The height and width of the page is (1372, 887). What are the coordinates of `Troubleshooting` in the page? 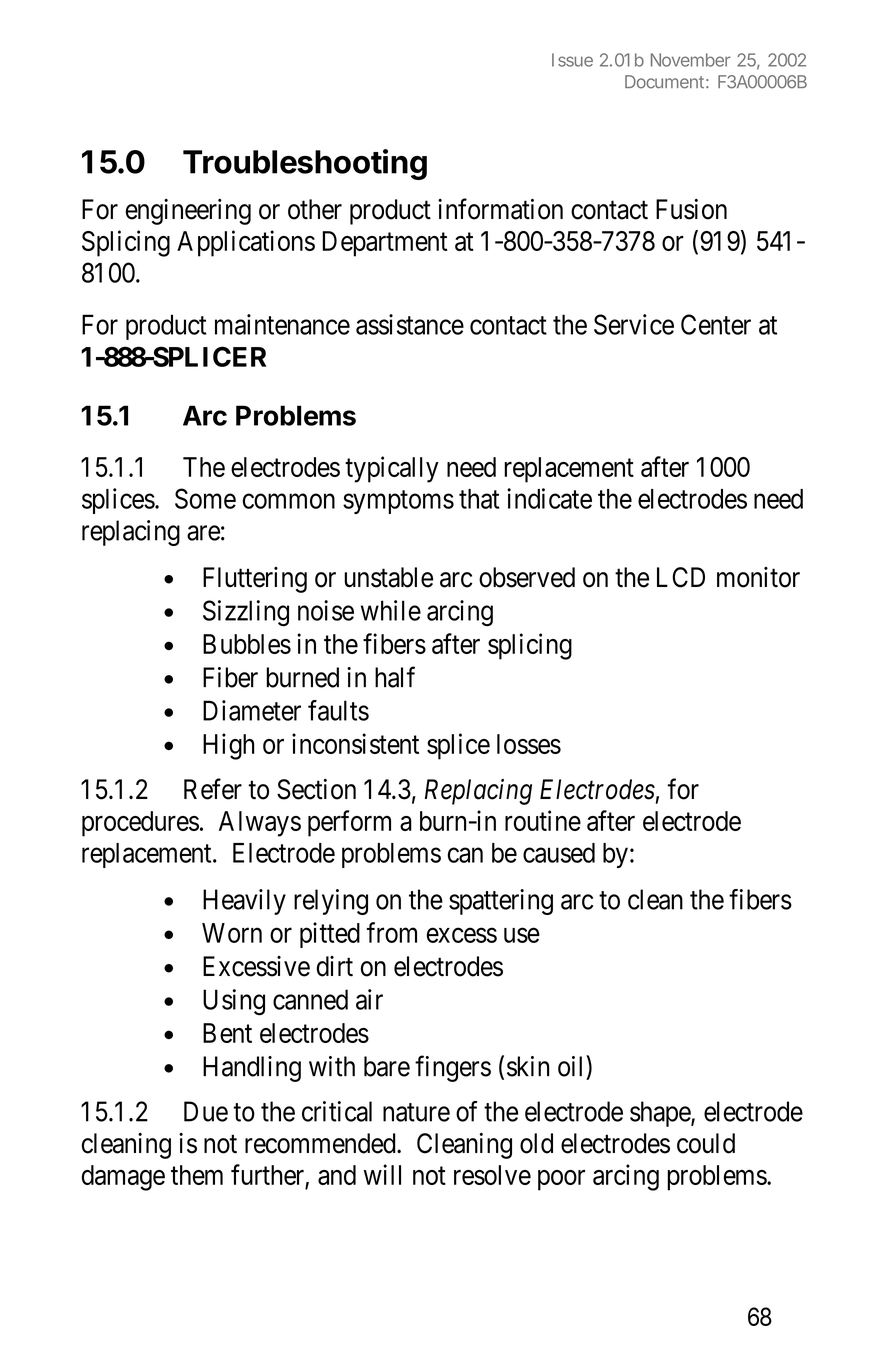 It's located at (305, 164).
